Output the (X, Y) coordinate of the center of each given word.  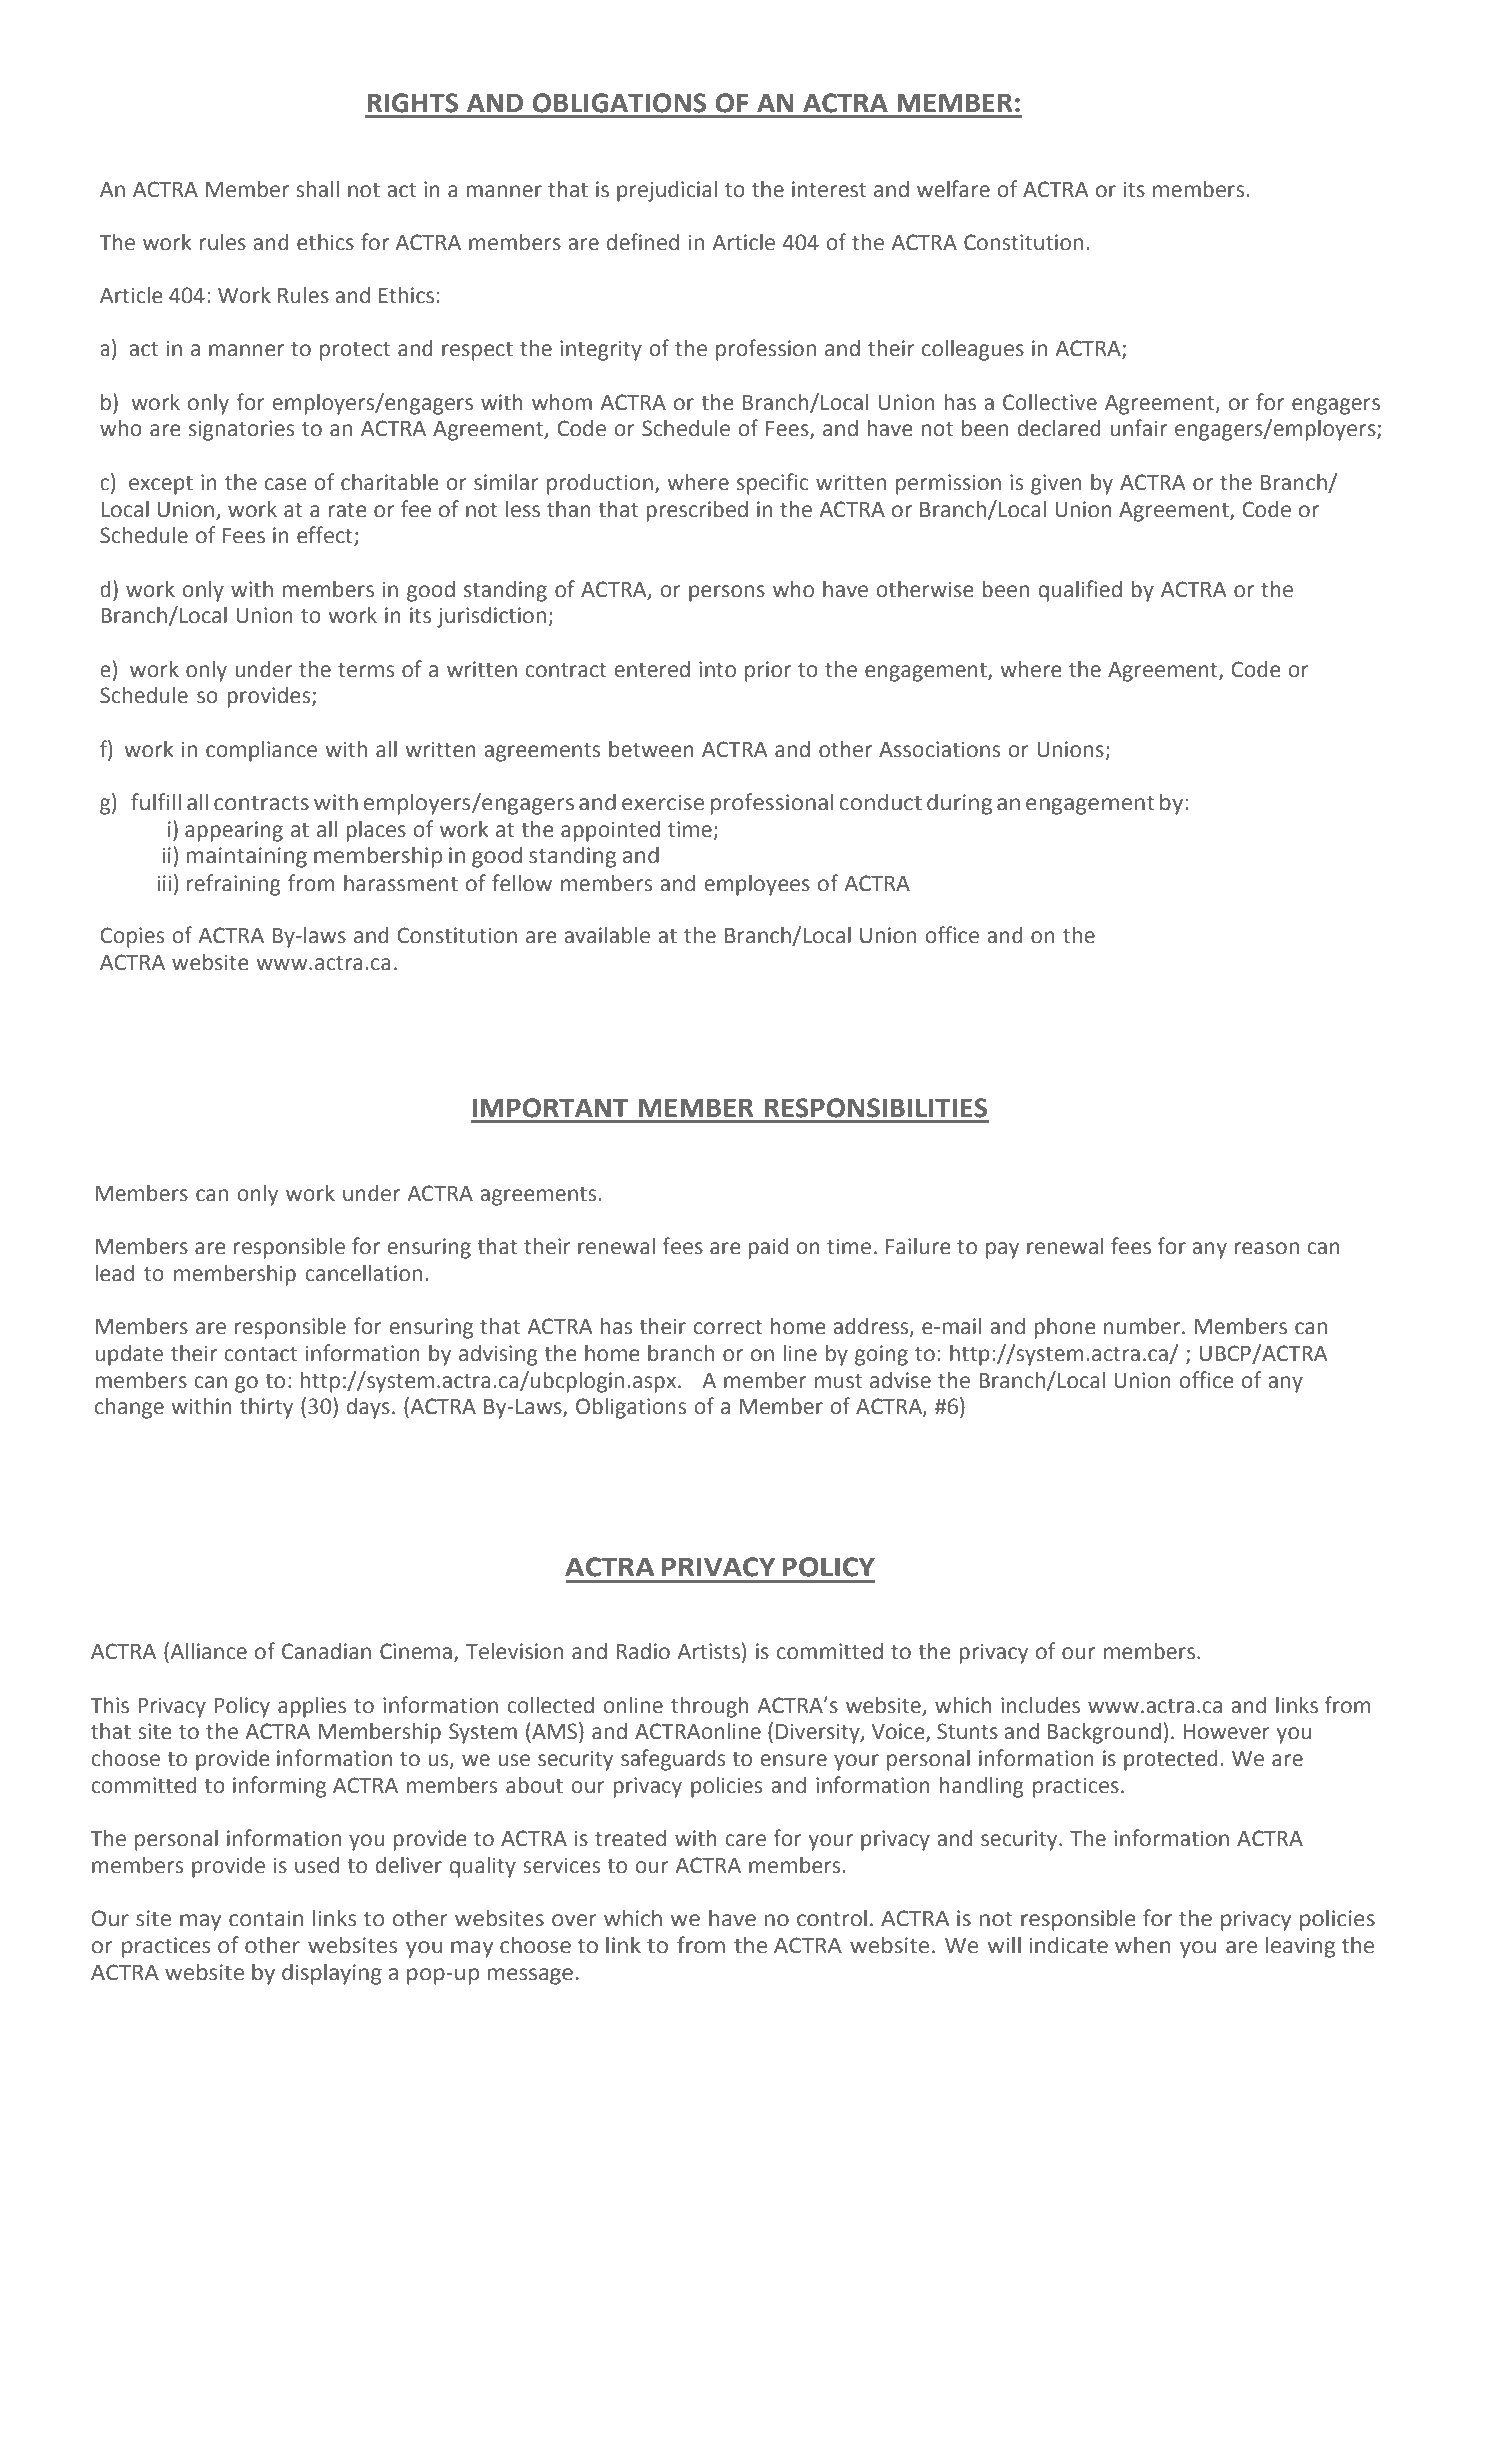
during (959, 804)
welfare (953, 189)
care (745, 1840)
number (1143, 1326)
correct (728, 1327)
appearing (234, 831)
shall (317, 189)
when (1142, 1945)
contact (260, 1354)
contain (266, 1918)
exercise (663, 802)
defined (643, 242)
